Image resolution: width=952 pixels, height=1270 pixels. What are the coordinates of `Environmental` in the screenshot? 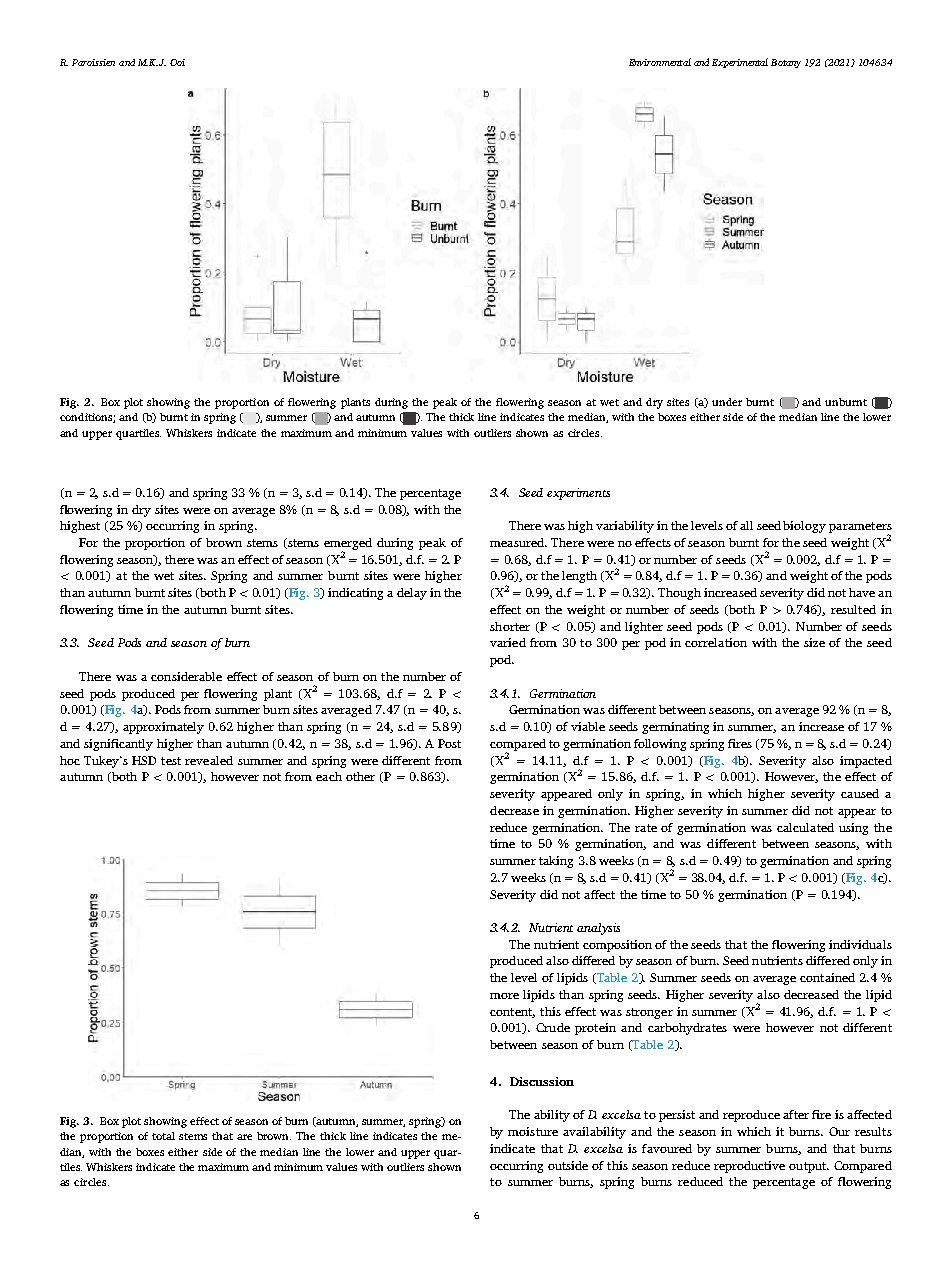 It's located at (660, 62).
